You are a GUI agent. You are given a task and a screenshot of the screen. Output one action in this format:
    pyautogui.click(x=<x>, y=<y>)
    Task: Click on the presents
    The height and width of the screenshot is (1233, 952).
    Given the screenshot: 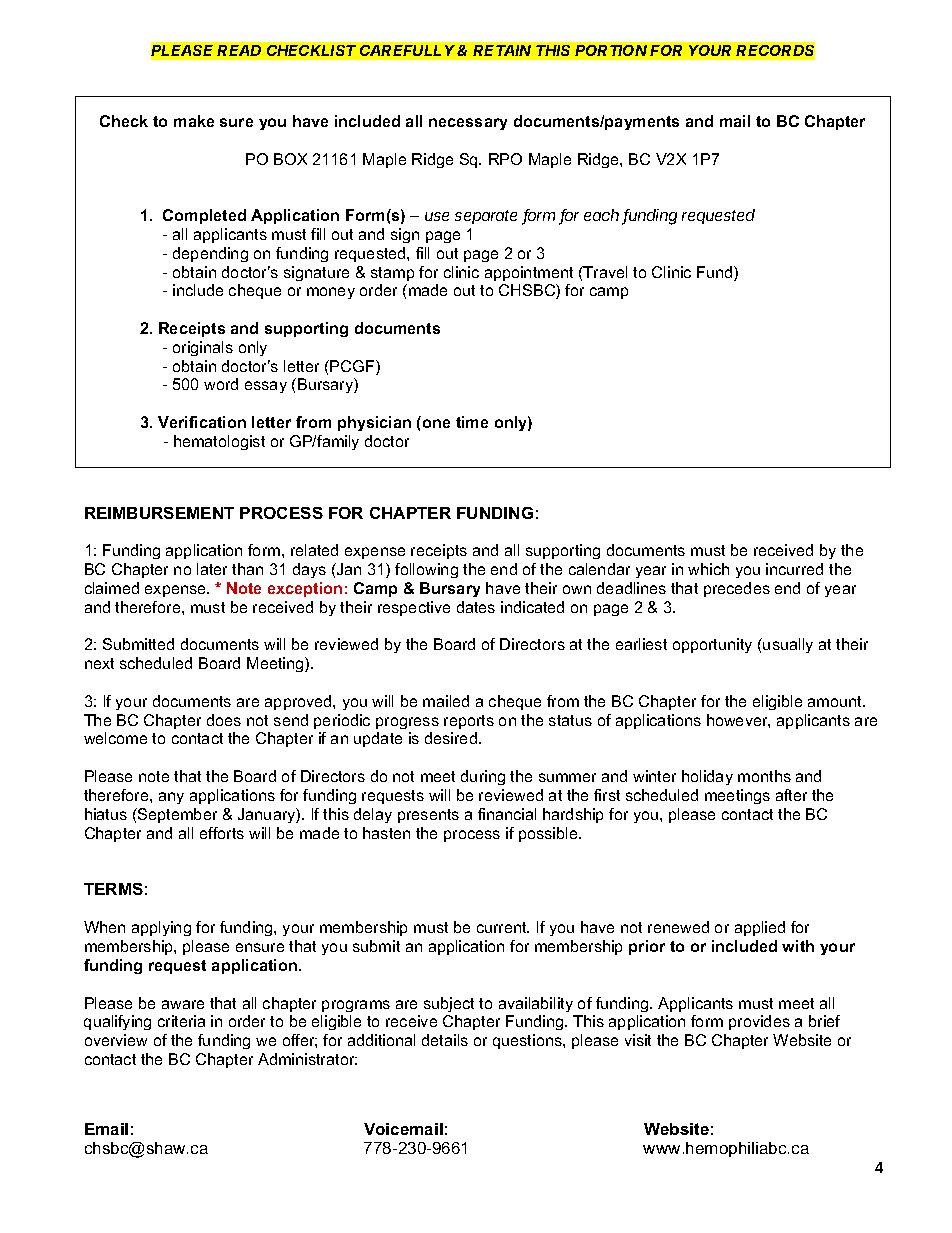 What is the action you would take?
    pyautogui.click(x=428, y=816)
